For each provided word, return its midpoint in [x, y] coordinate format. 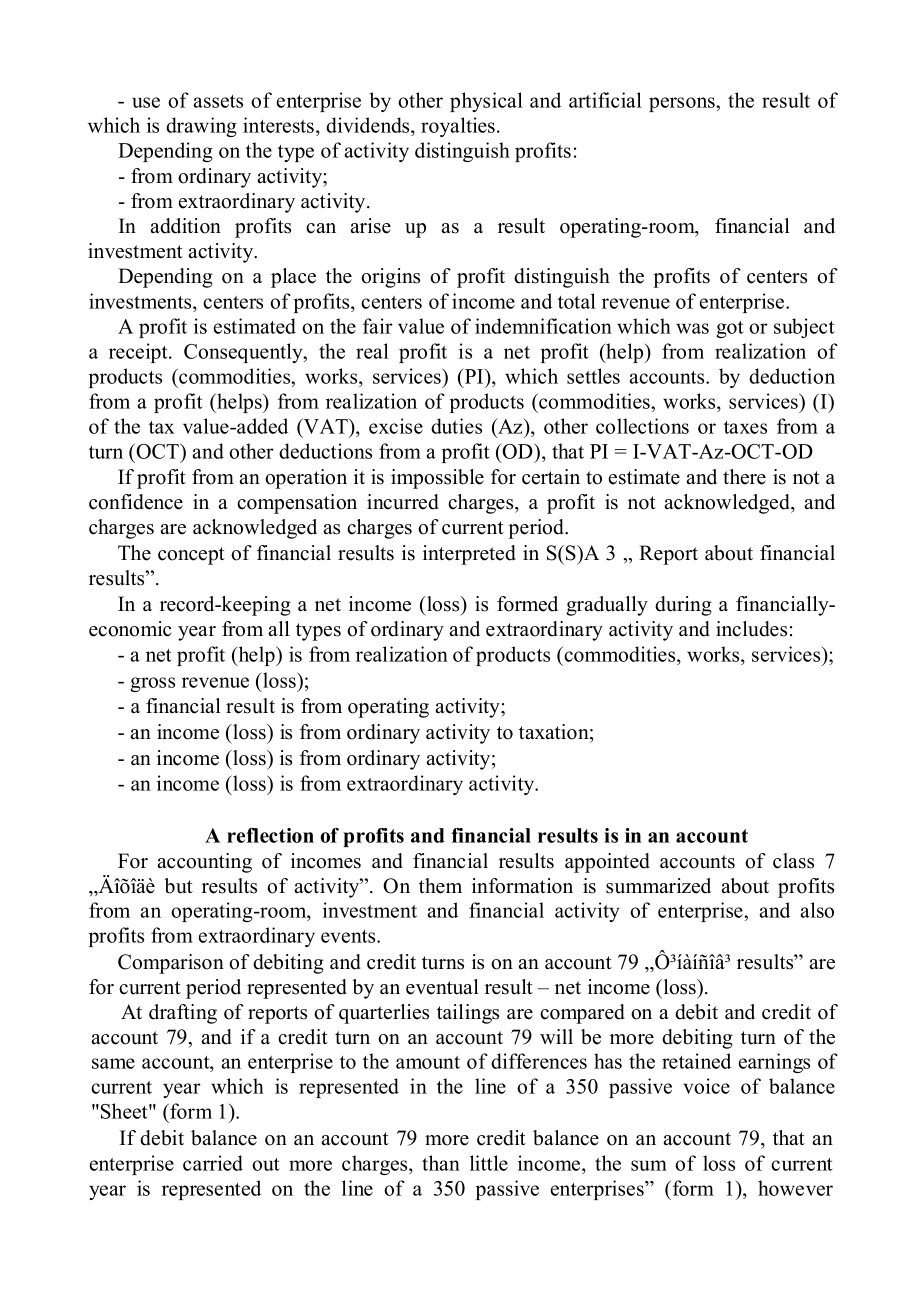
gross [152, 684]
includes [751, 629]
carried [213, 1163]
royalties [459, 127]
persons [683, 104]
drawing [201, 127]
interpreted [469, 555]
